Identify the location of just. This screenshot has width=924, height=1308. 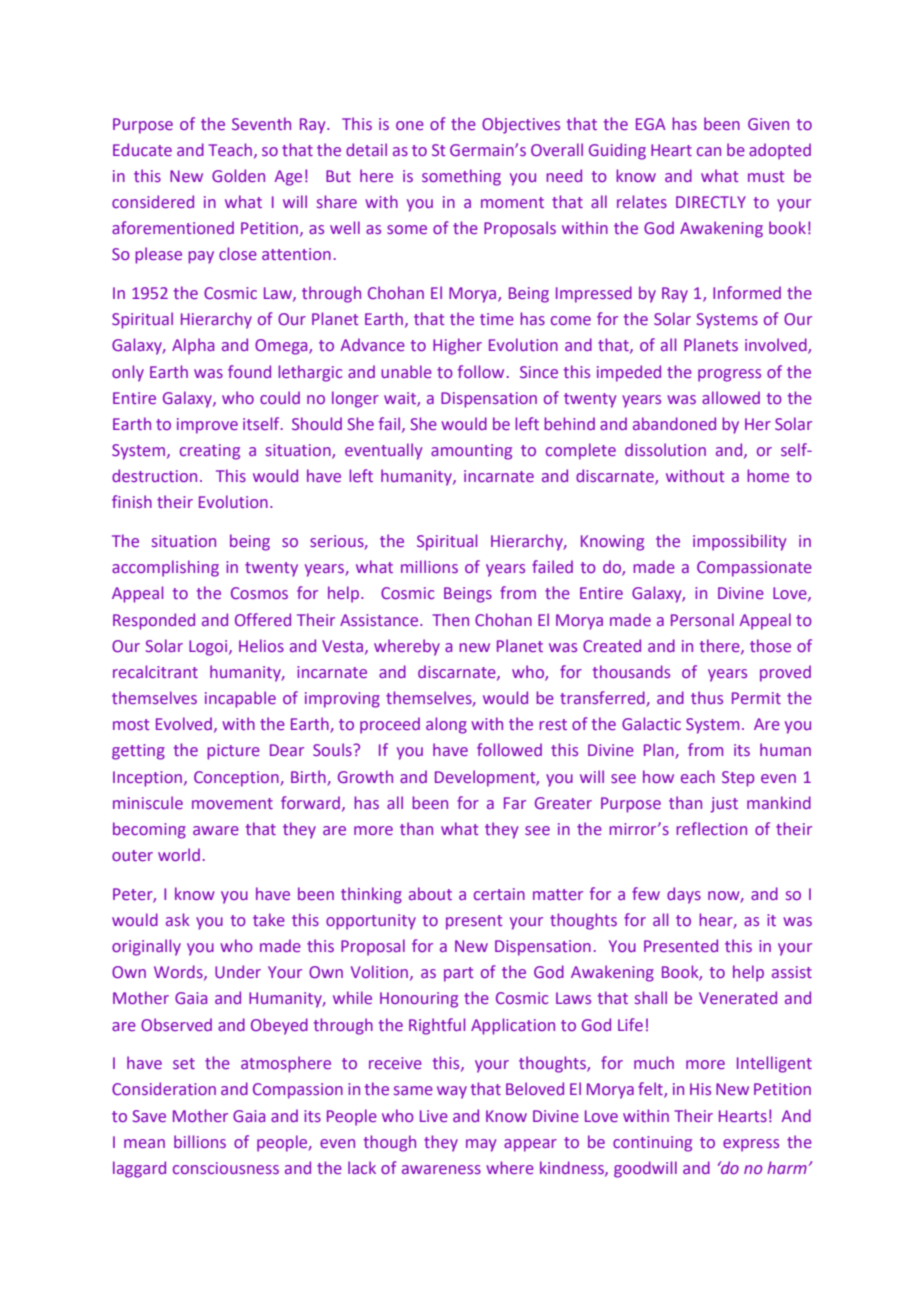
(724, 805).
